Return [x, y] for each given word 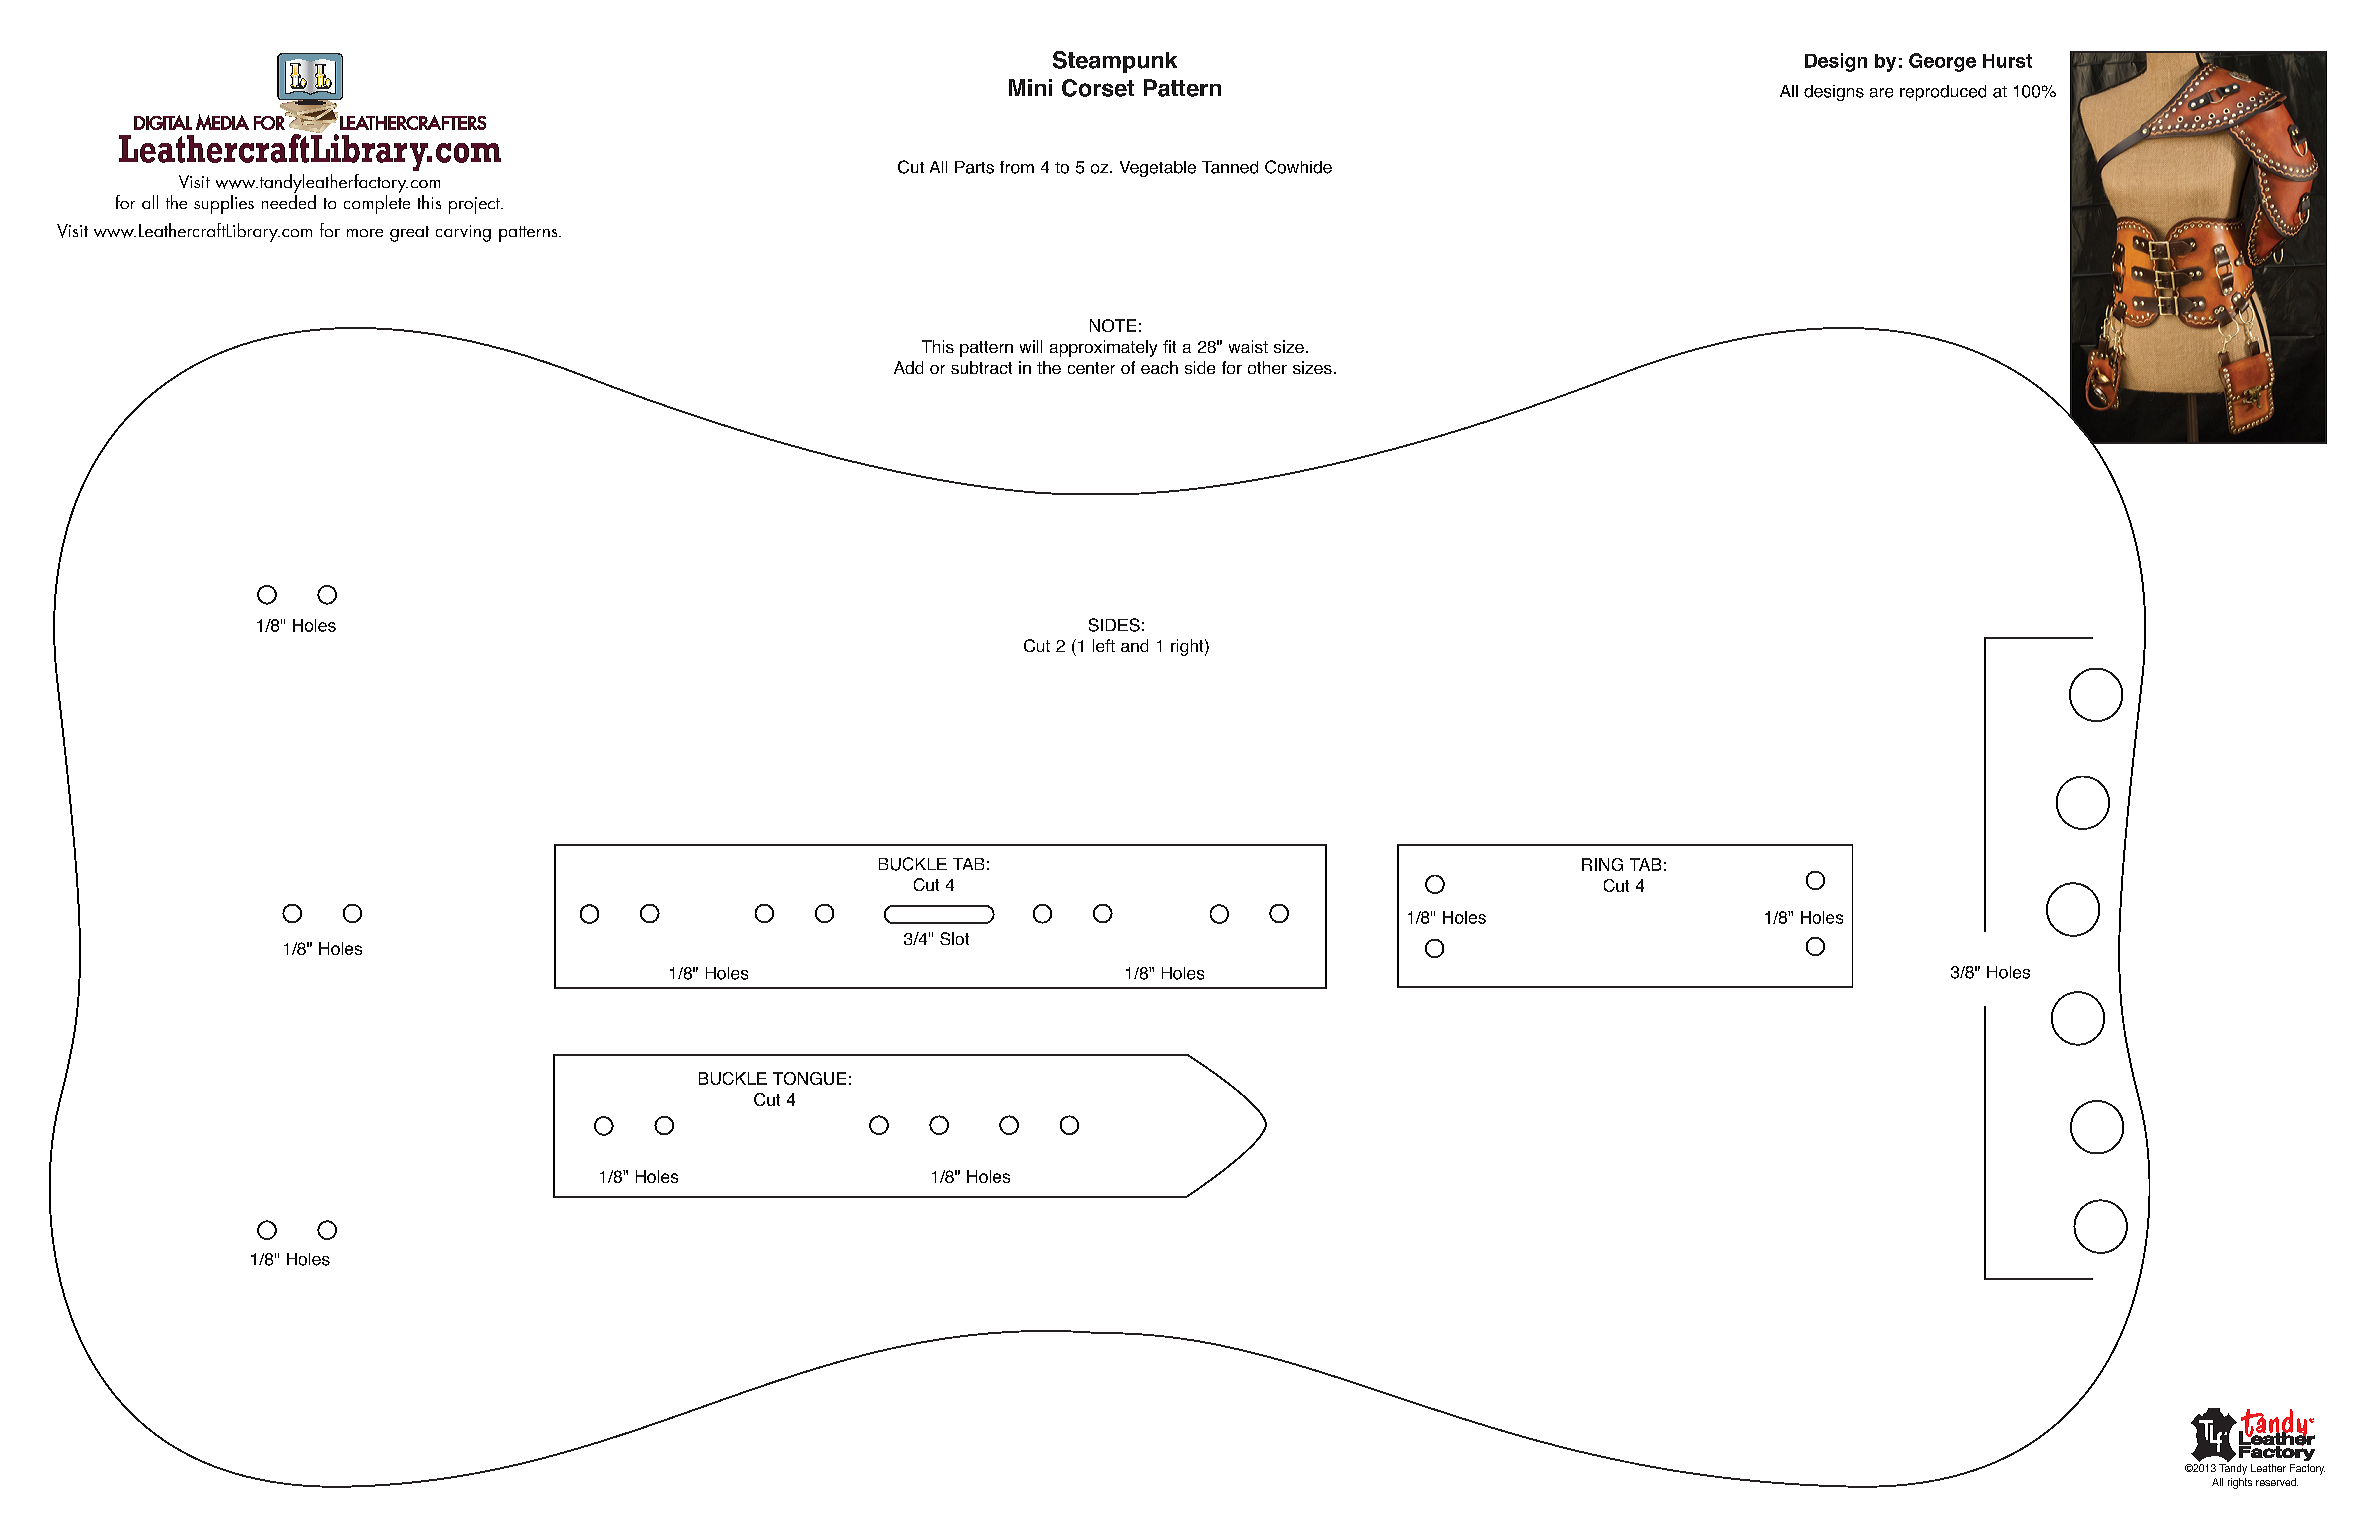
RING [1602, 864]
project [475, 205]
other [1267, 367]
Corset [1098, 88]
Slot [954, 938]
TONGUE [809, 1078]
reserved [2277, 1482]
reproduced [1943, 93]
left [1104, 645]
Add [908, 367]
